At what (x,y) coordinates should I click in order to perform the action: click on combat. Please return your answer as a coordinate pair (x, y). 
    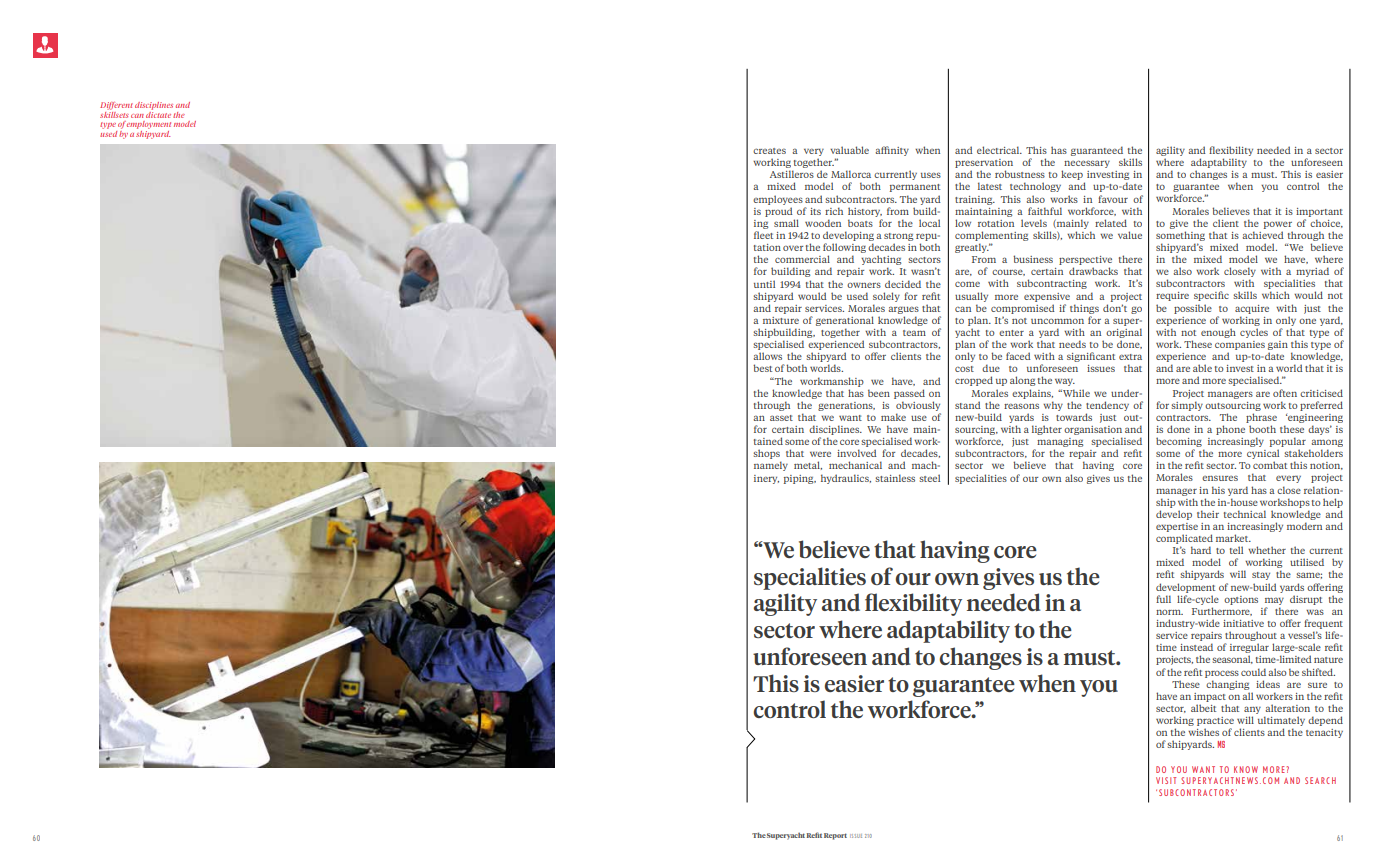
    Looking at the image, I should click on (1270, 465).
